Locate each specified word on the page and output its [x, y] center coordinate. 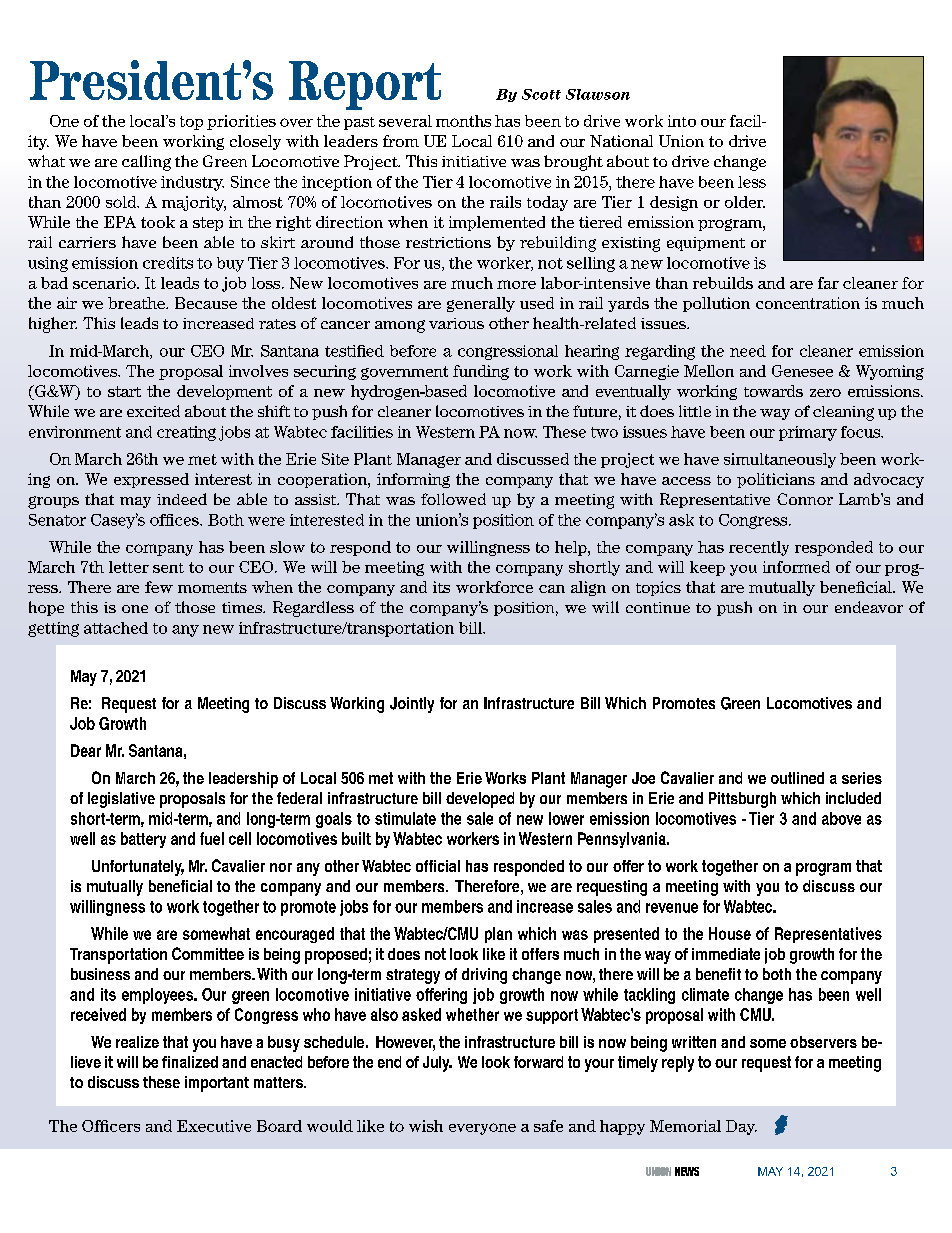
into [682, 121]
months [463, 121]
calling [146, 163]
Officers [111, 1126]
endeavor [869, 607]
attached [116, 628]
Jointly [412, 705]
